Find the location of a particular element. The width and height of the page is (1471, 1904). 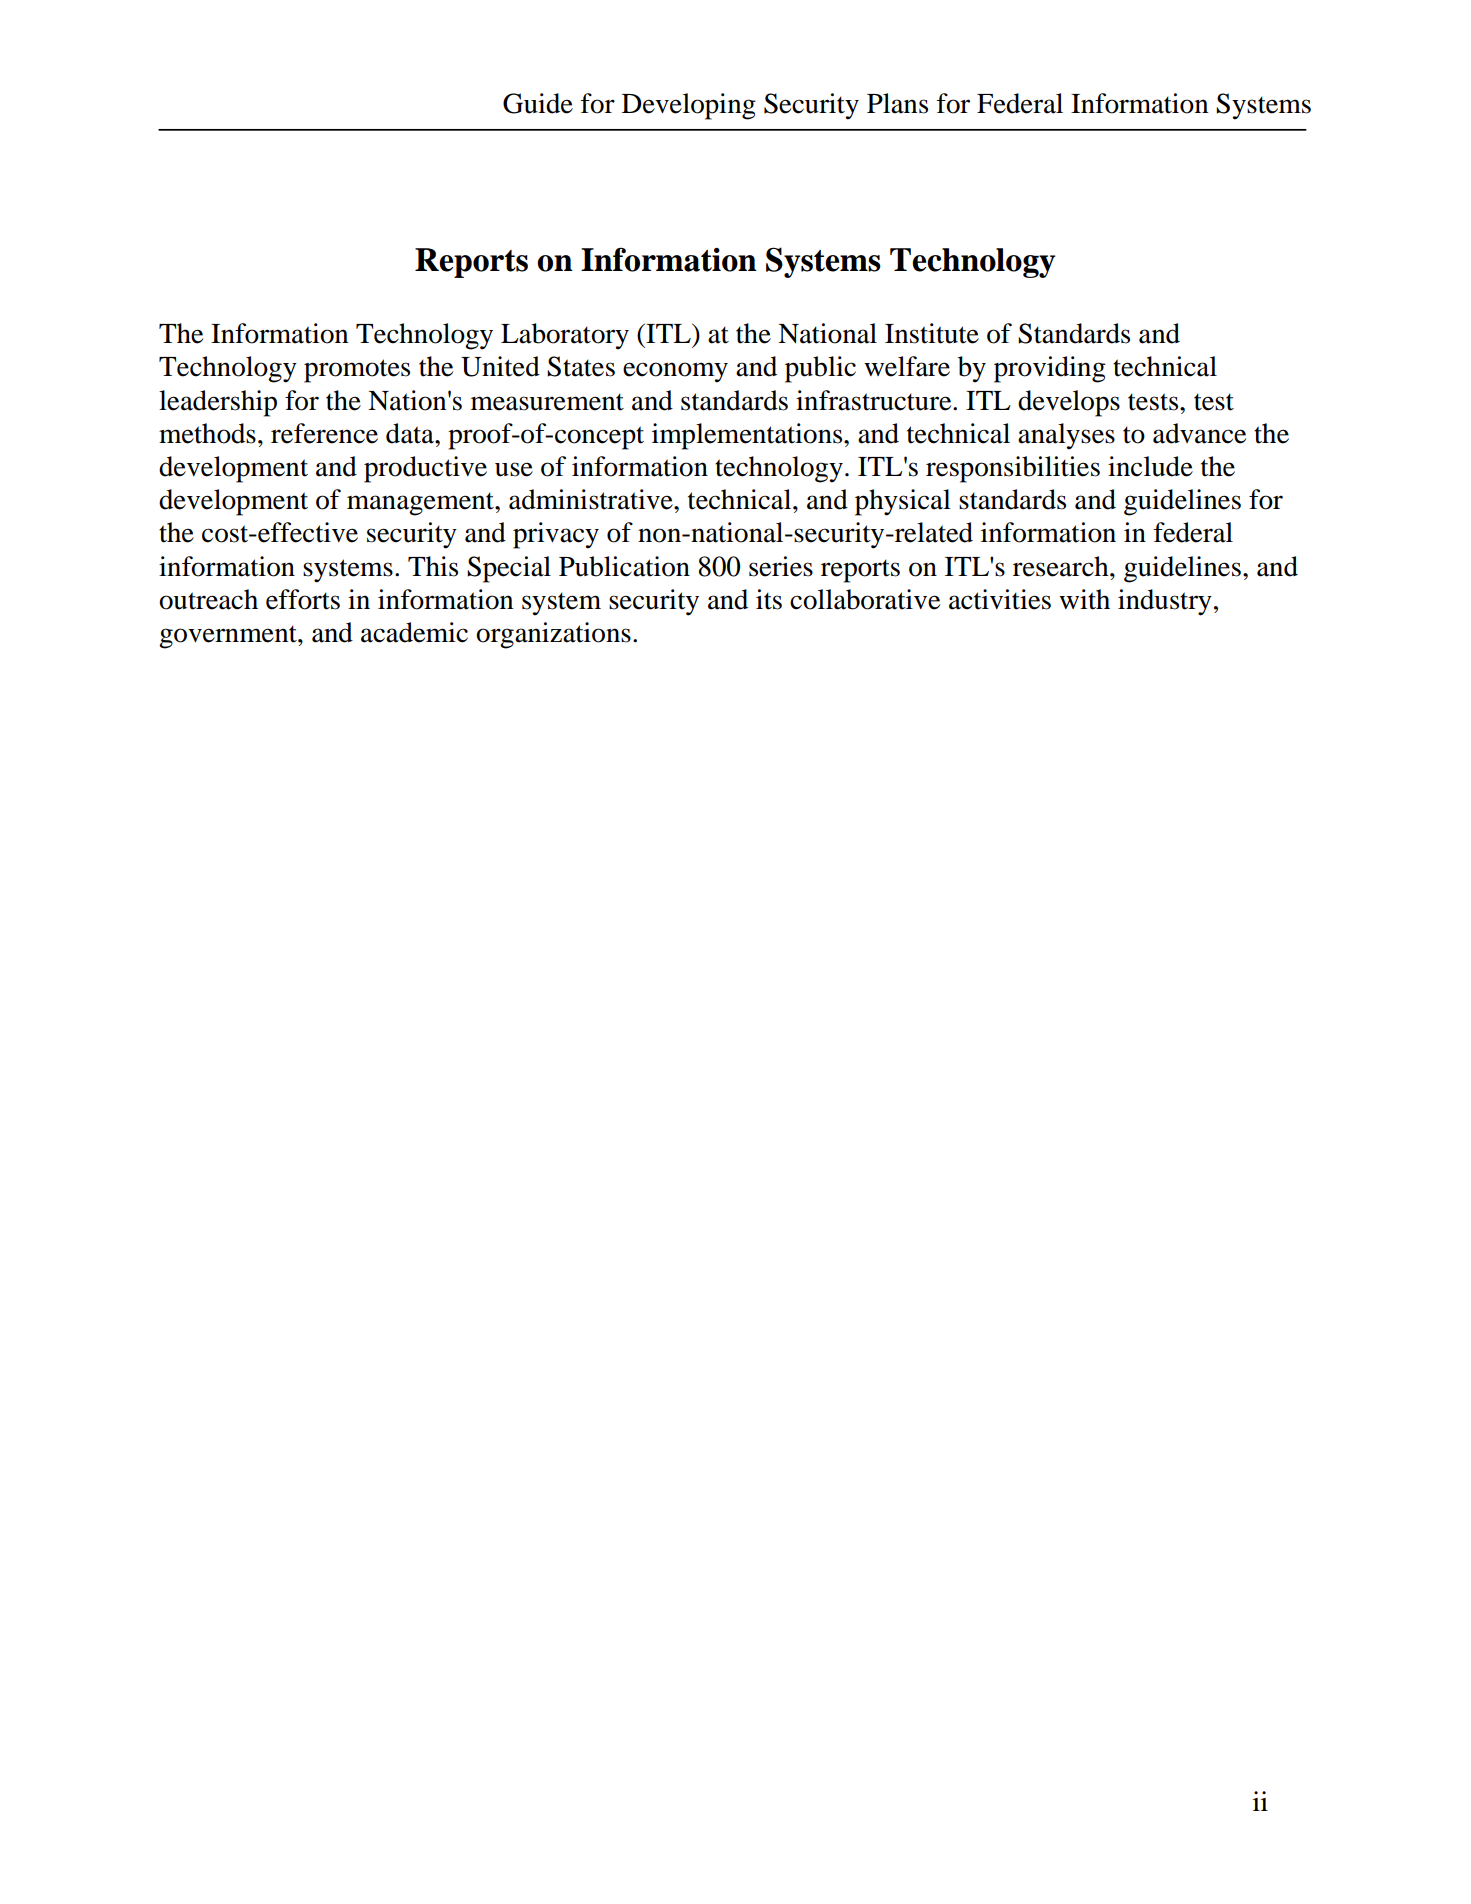

its is located at coordinates (769, 599).
